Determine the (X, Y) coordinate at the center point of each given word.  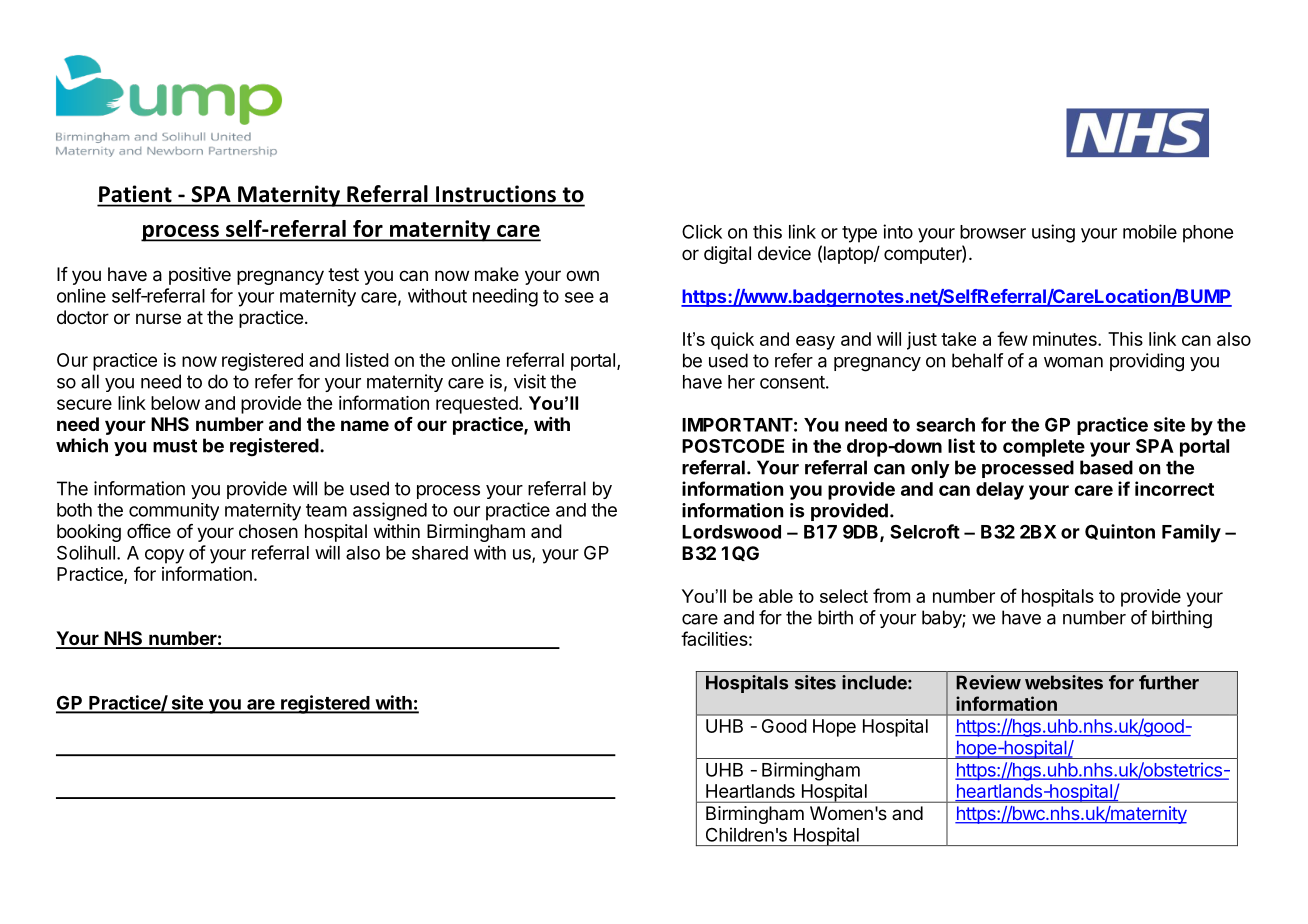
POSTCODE (733, 446)
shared (440, 553)
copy (164, 556)
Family (1191, 533)
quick (732, 341)
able (776, 596)
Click (702, 231)
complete (1044, 448)
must (175, 446)
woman (1073, 362)
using (1053, 233)
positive (200, 276)
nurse (158, 318)
